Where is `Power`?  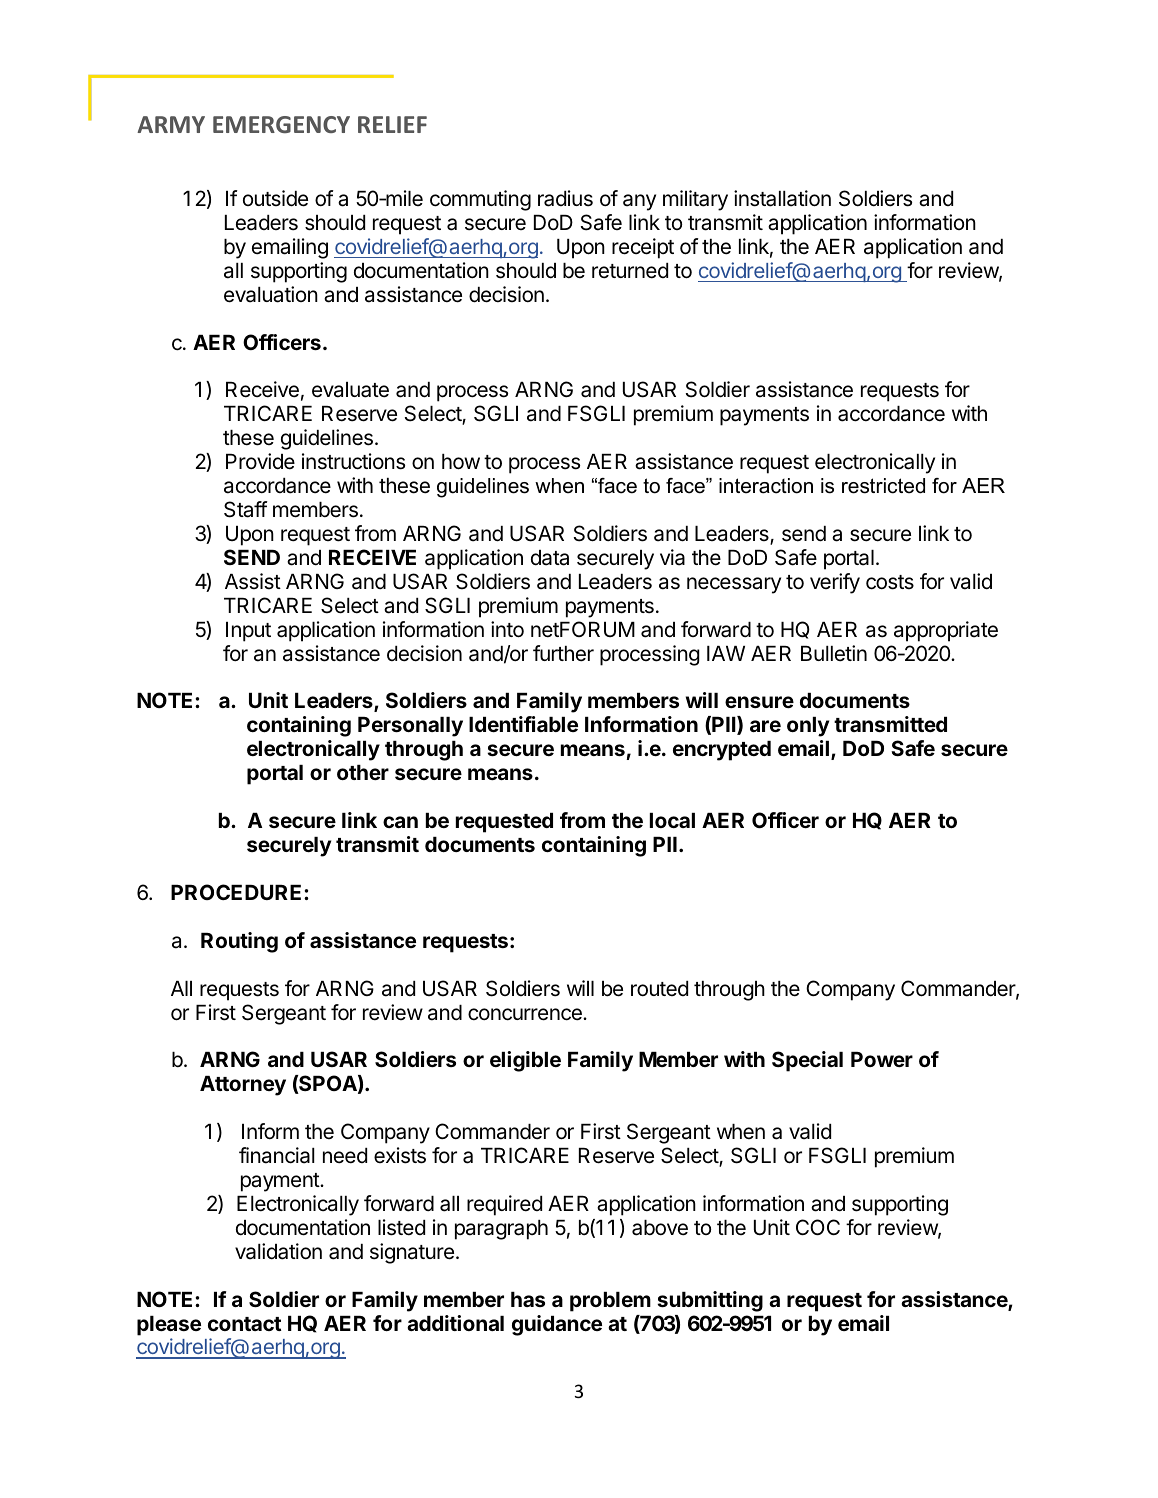
Power is located at coordinates (882, 1059).
